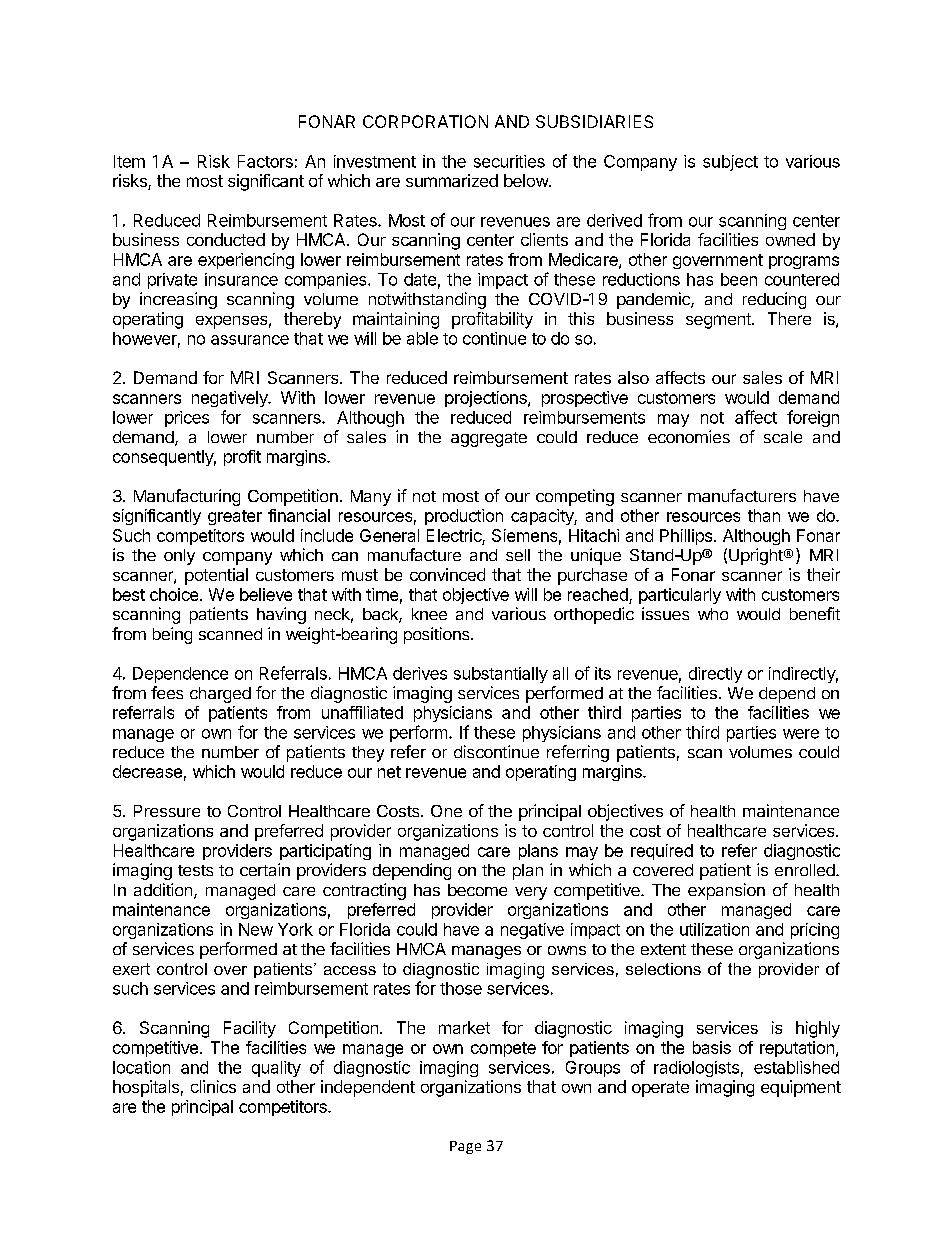 This document has width=952, height=1233. What do you see at coordinates (265, 161) in the document?
I see `Factors` at bounding box center [265, 161].
